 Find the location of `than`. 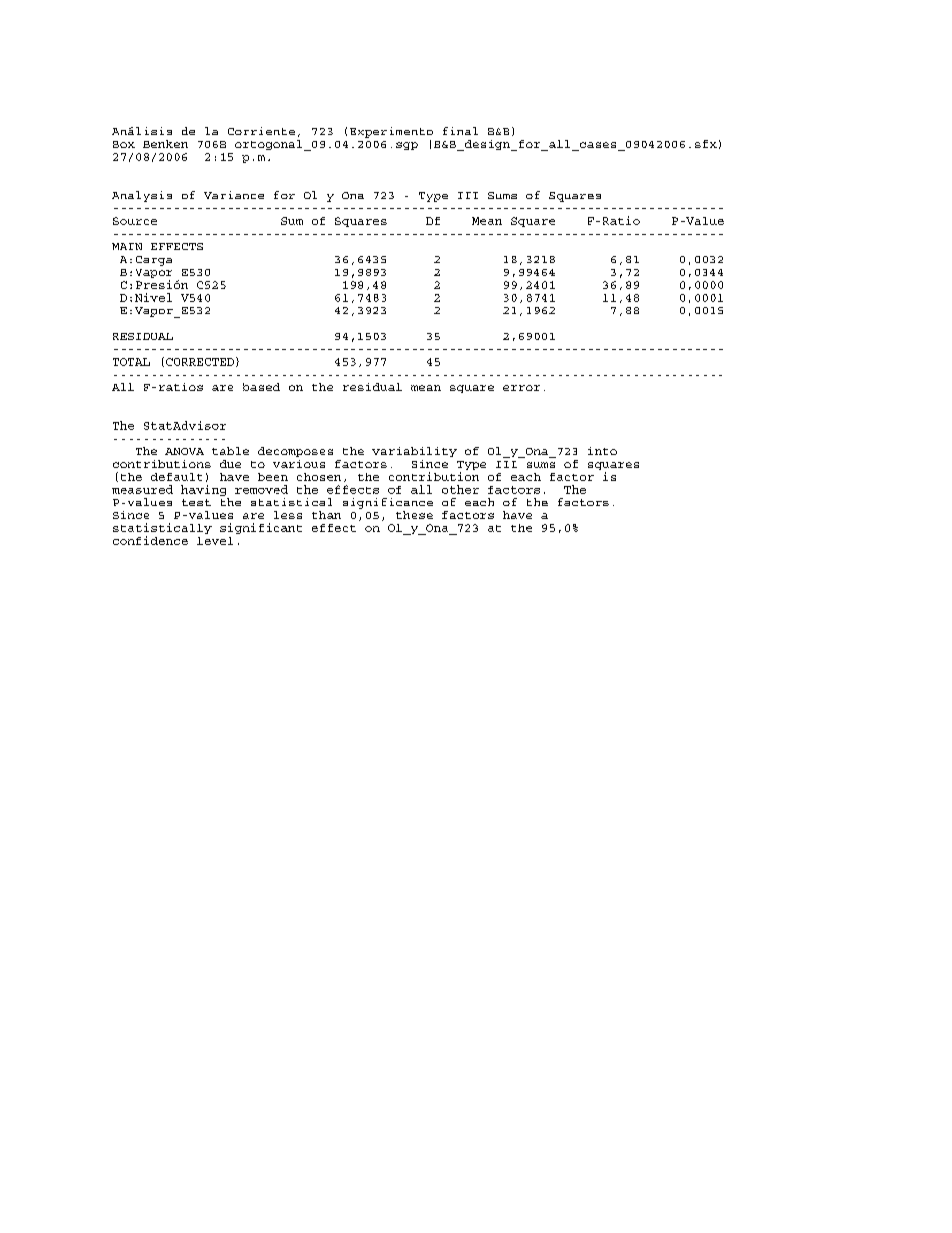

than is located at coordinates (326, 515).
